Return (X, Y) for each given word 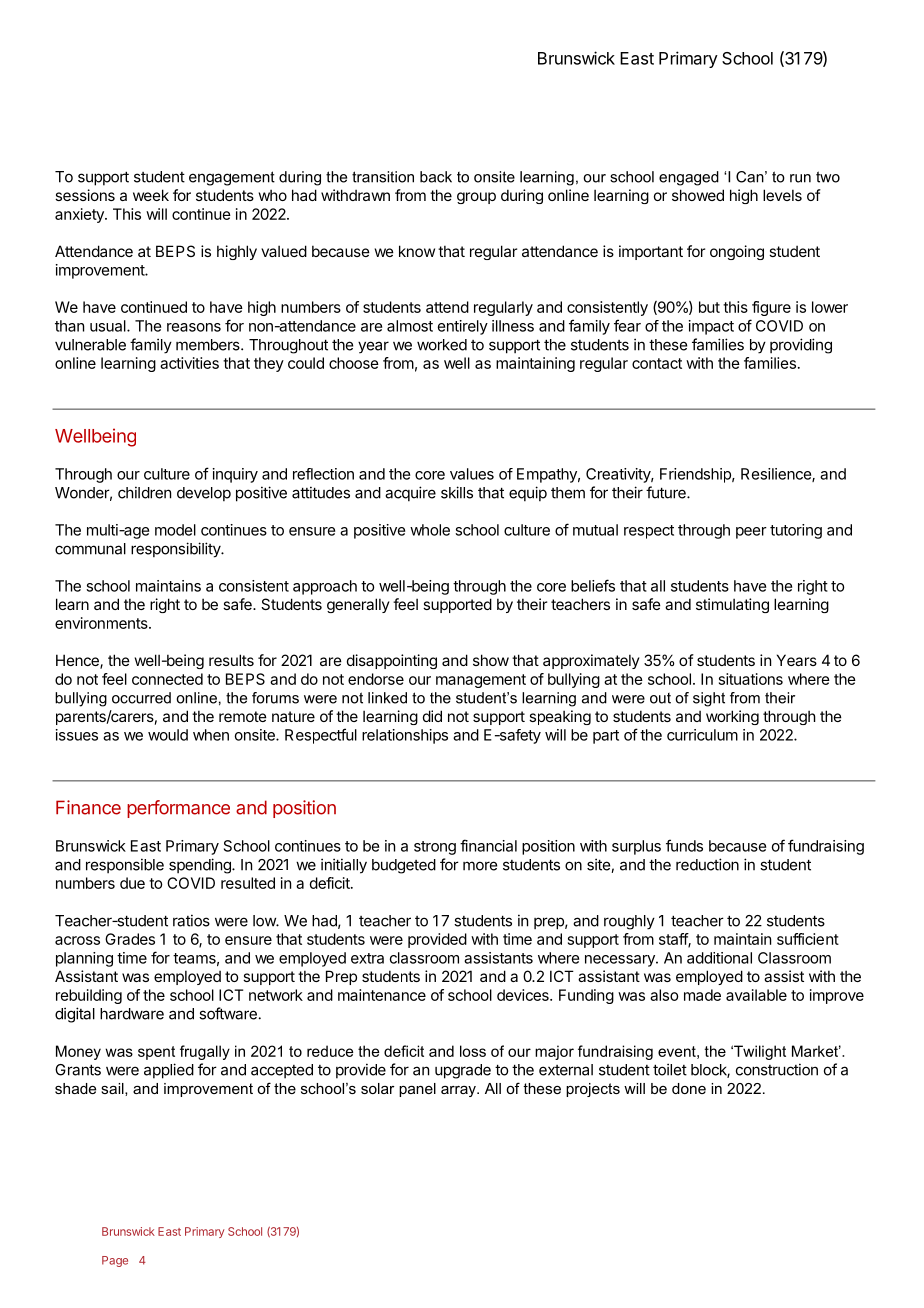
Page (115, 1261)
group (476, 198)
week (151, 195)
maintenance (382, 995)
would (168, 735)
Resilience (777, 475)
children (144, 492)
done (689, 1088)
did (432, 716)
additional (719, 958)
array (459, 1091)
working (732, 717)
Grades (130, 939)
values (472, 474)
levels (782, 195)
